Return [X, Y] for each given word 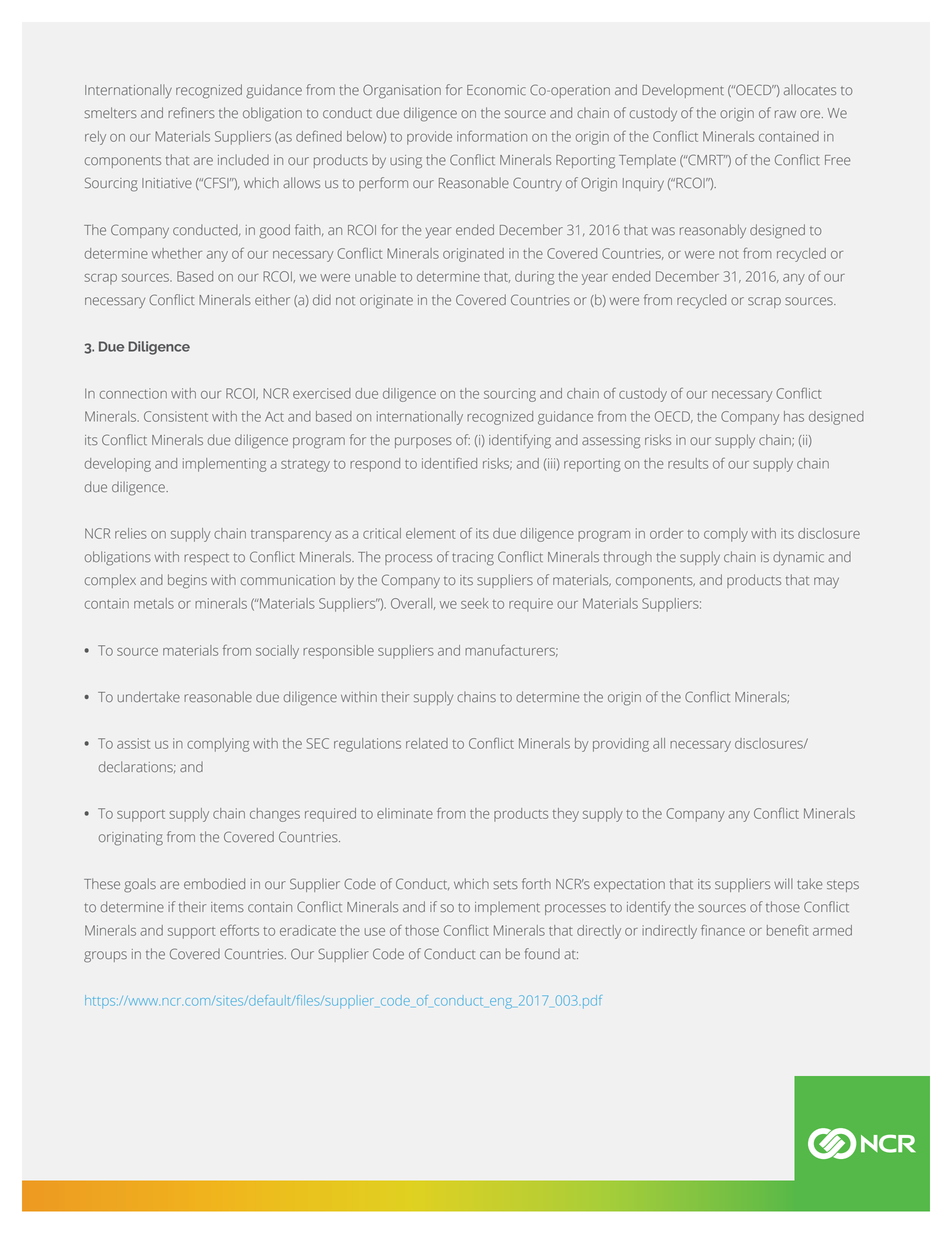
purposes [423, 442]
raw [785, 114]
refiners [191, 113]
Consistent [176, 416]
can [490, 955]
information [492, 136]
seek [474, 603]
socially [277, 652]
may [826, 583]
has [794, 416]
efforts [239, 930]
